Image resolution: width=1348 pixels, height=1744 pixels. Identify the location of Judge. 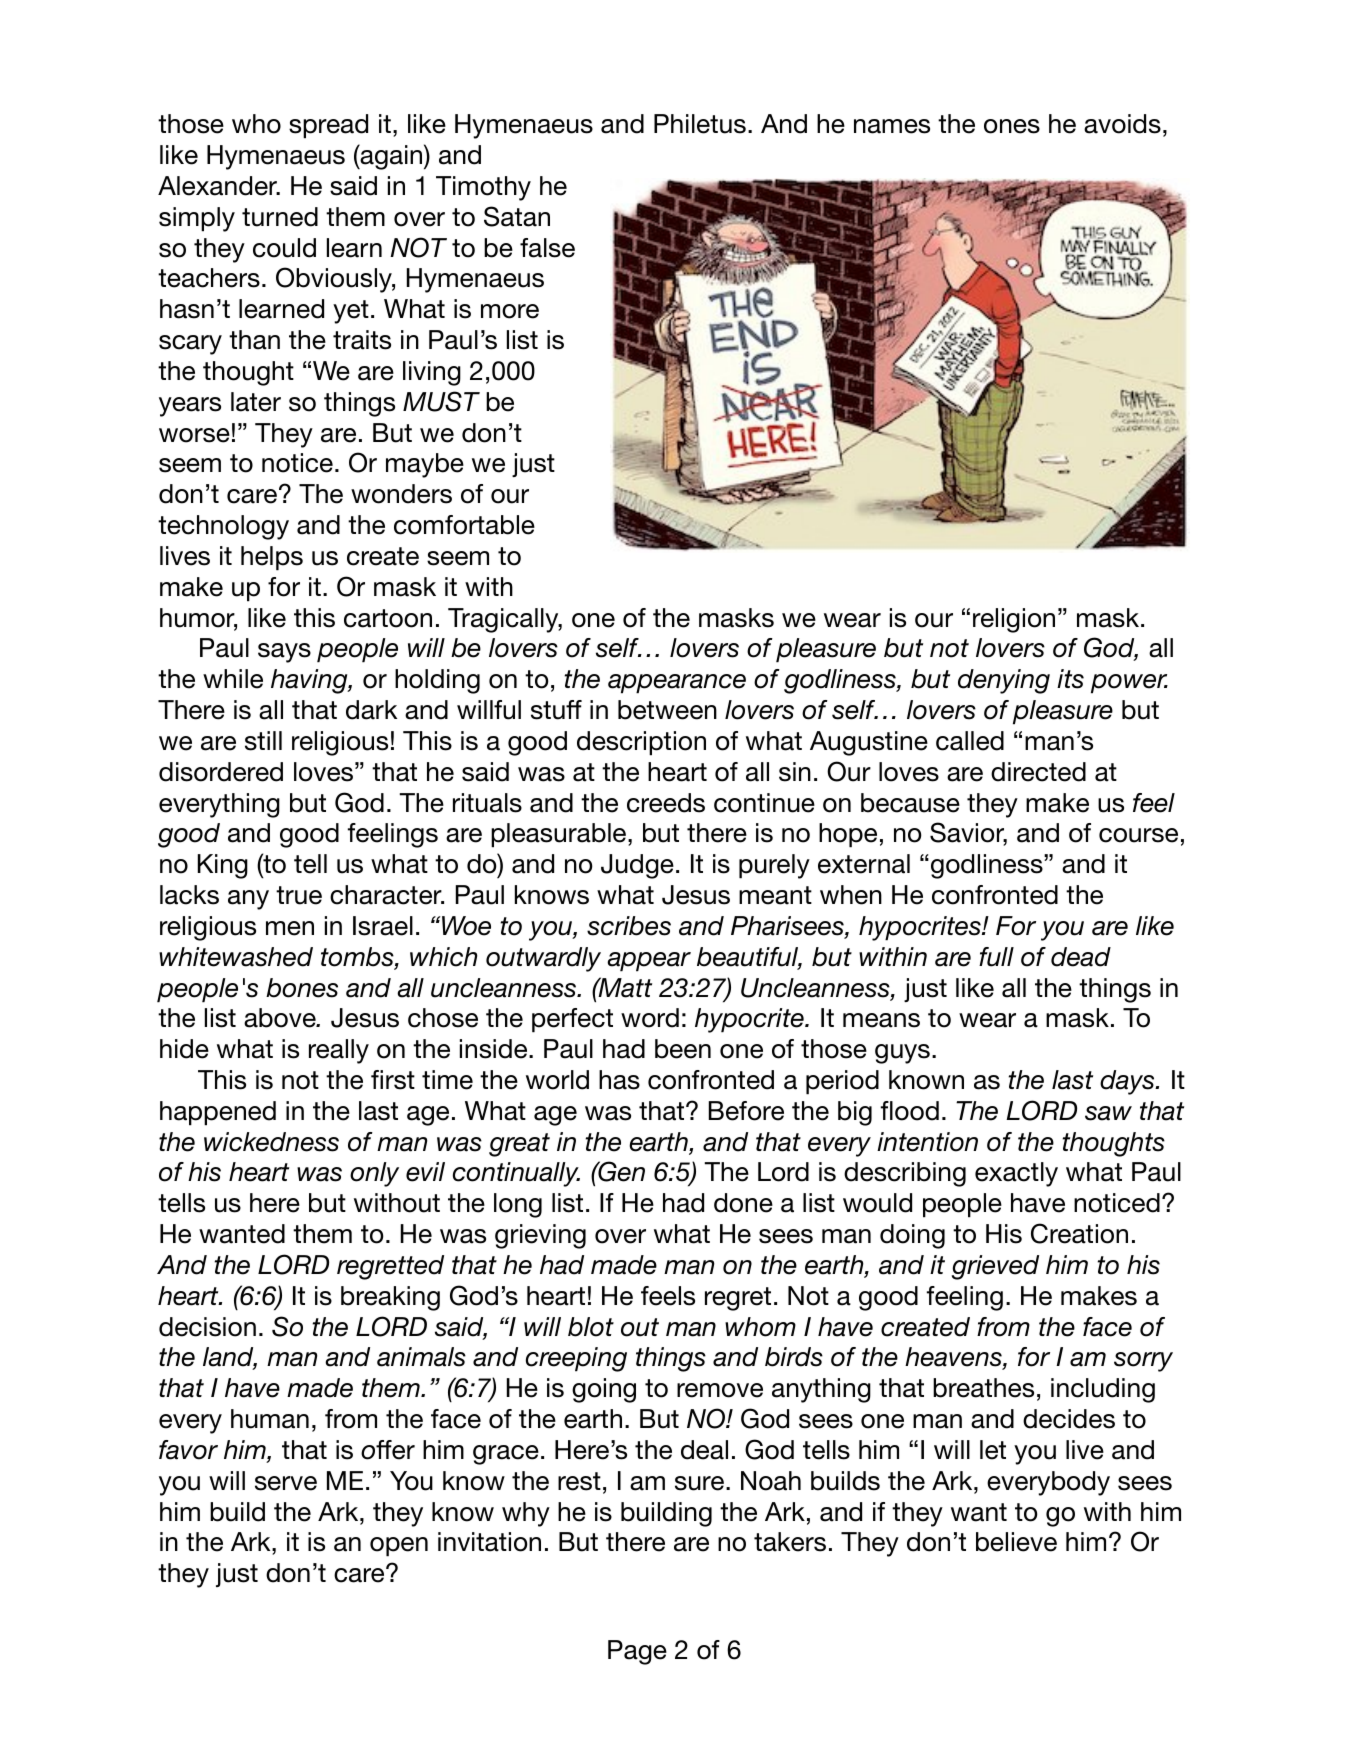
(637, 866).
